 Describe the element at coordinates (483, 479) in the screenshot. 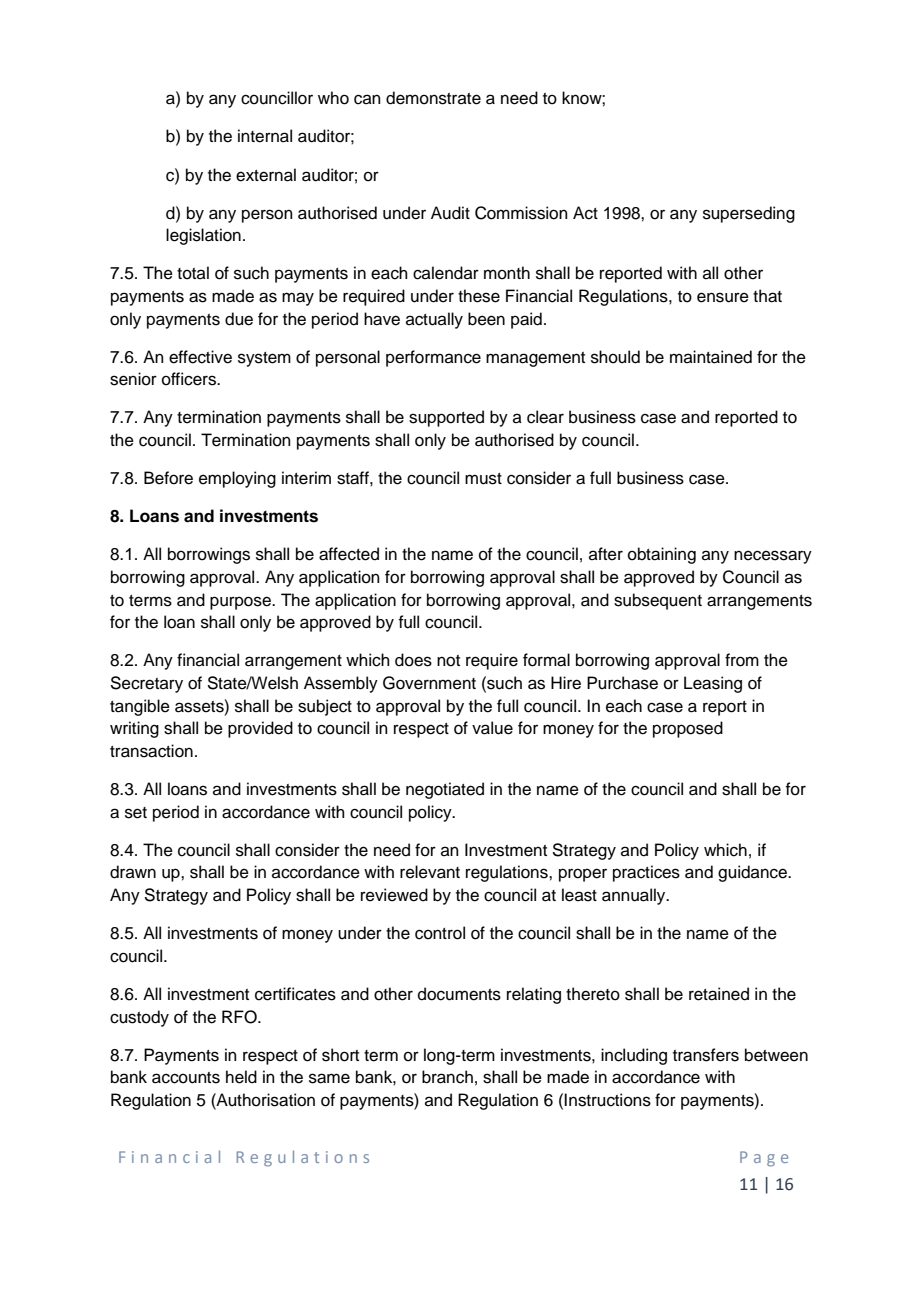

I see `must` at that location.
